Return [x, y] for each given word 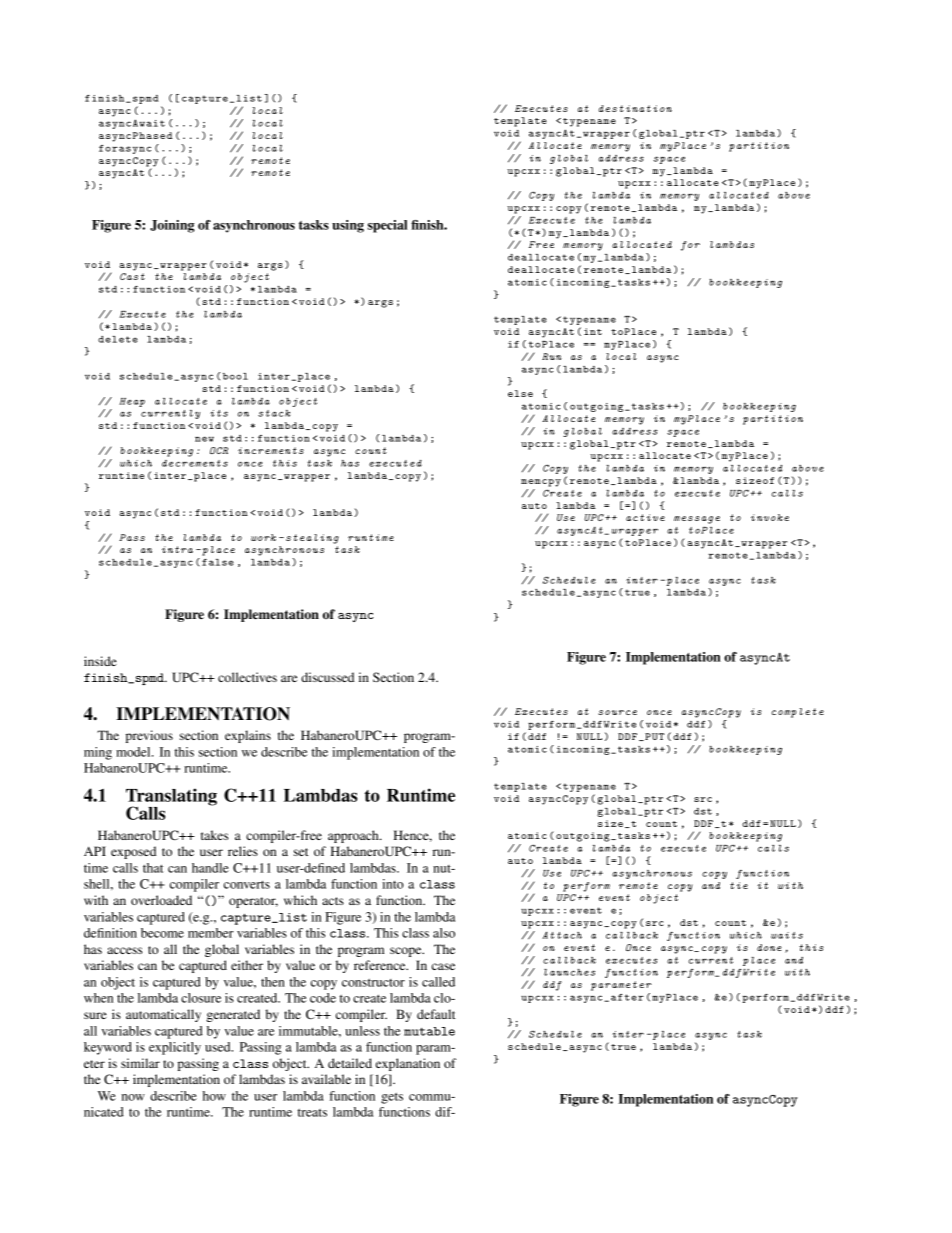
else [520, 393]
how [214, 1096]
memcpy [541, 483]
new [204, 439]
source [617, 712]
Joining [172, 226]
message [697, 520]
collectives [247, 677]
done [769, 947]
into [393, 884]
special [387, 226]
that [153, 868]
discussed [327, 677]
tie [739, 885]
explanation [408, 1064]
